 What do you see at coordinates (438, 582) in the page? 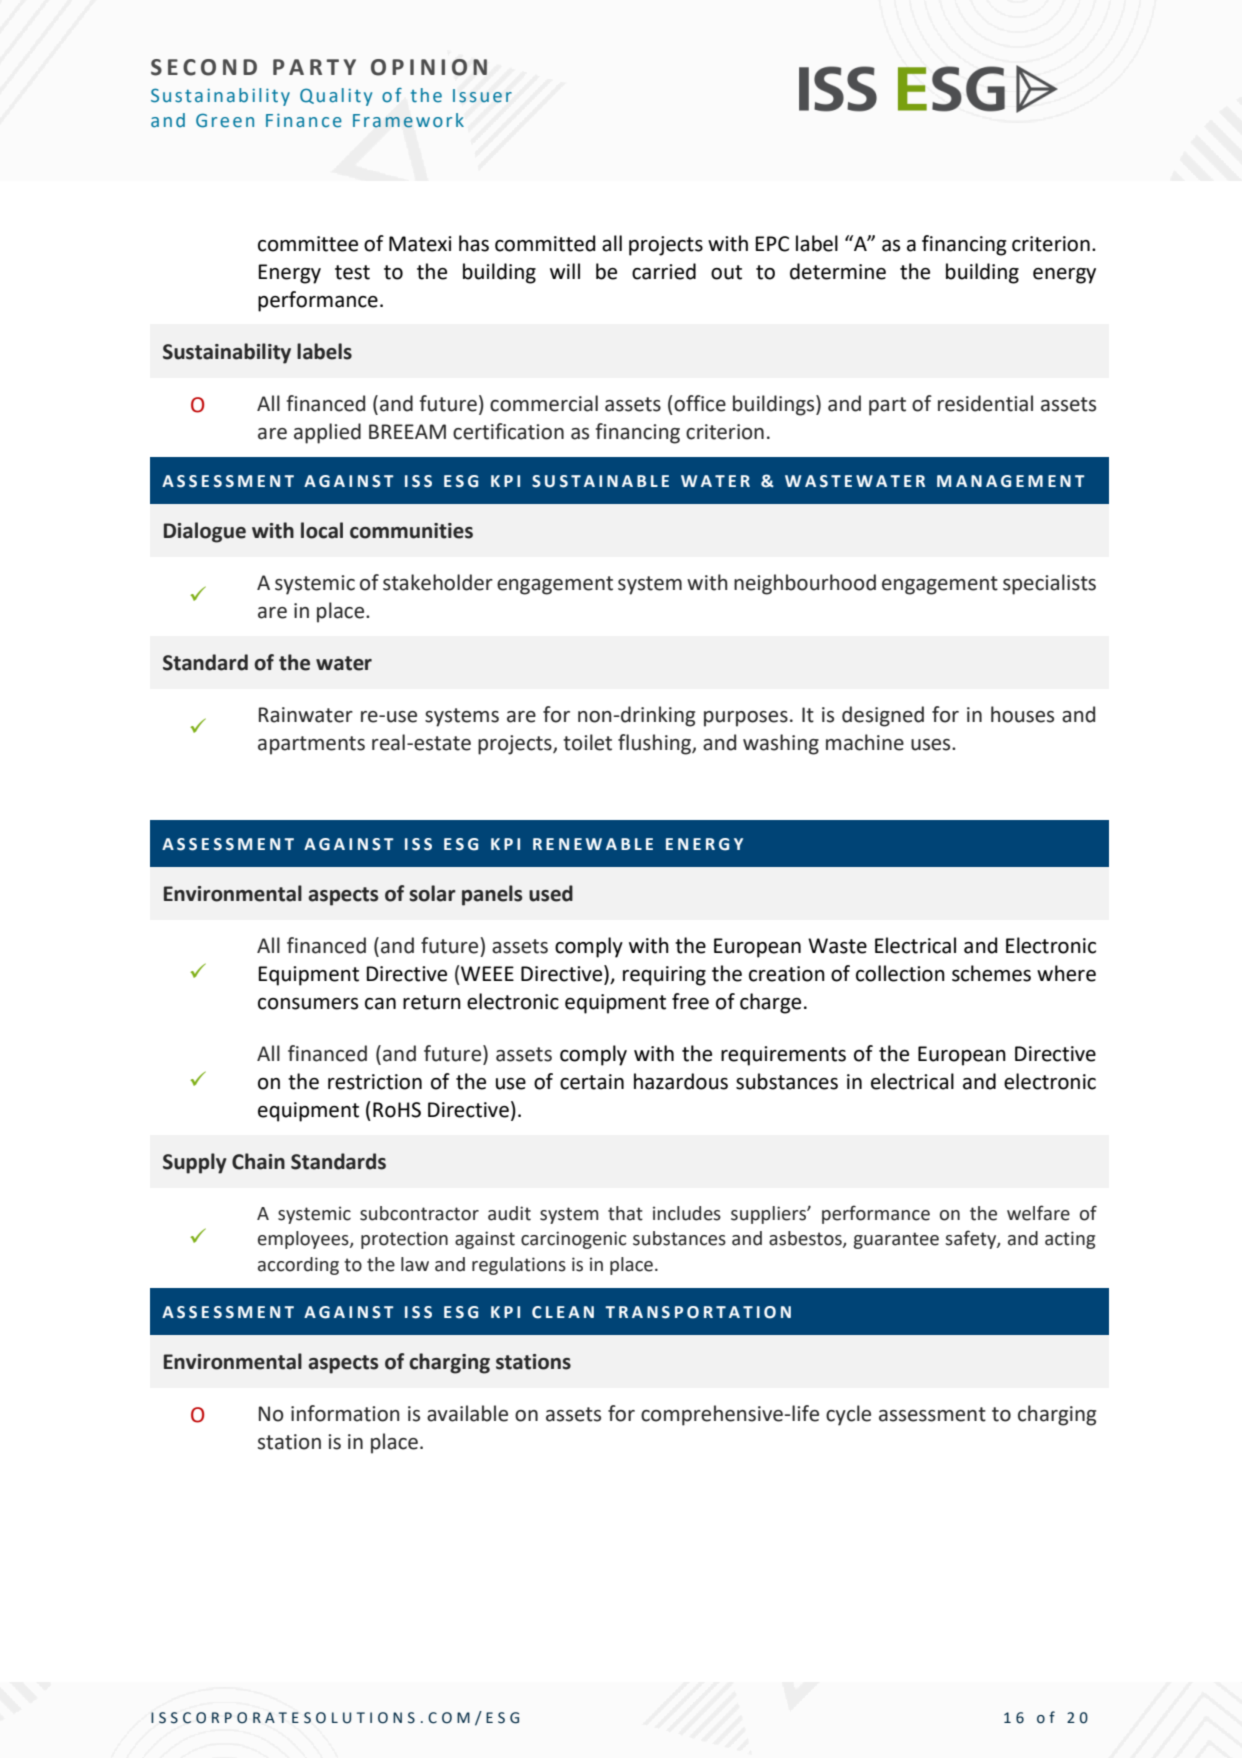
I see `stakeholder` at bounding box center [438, 582].
